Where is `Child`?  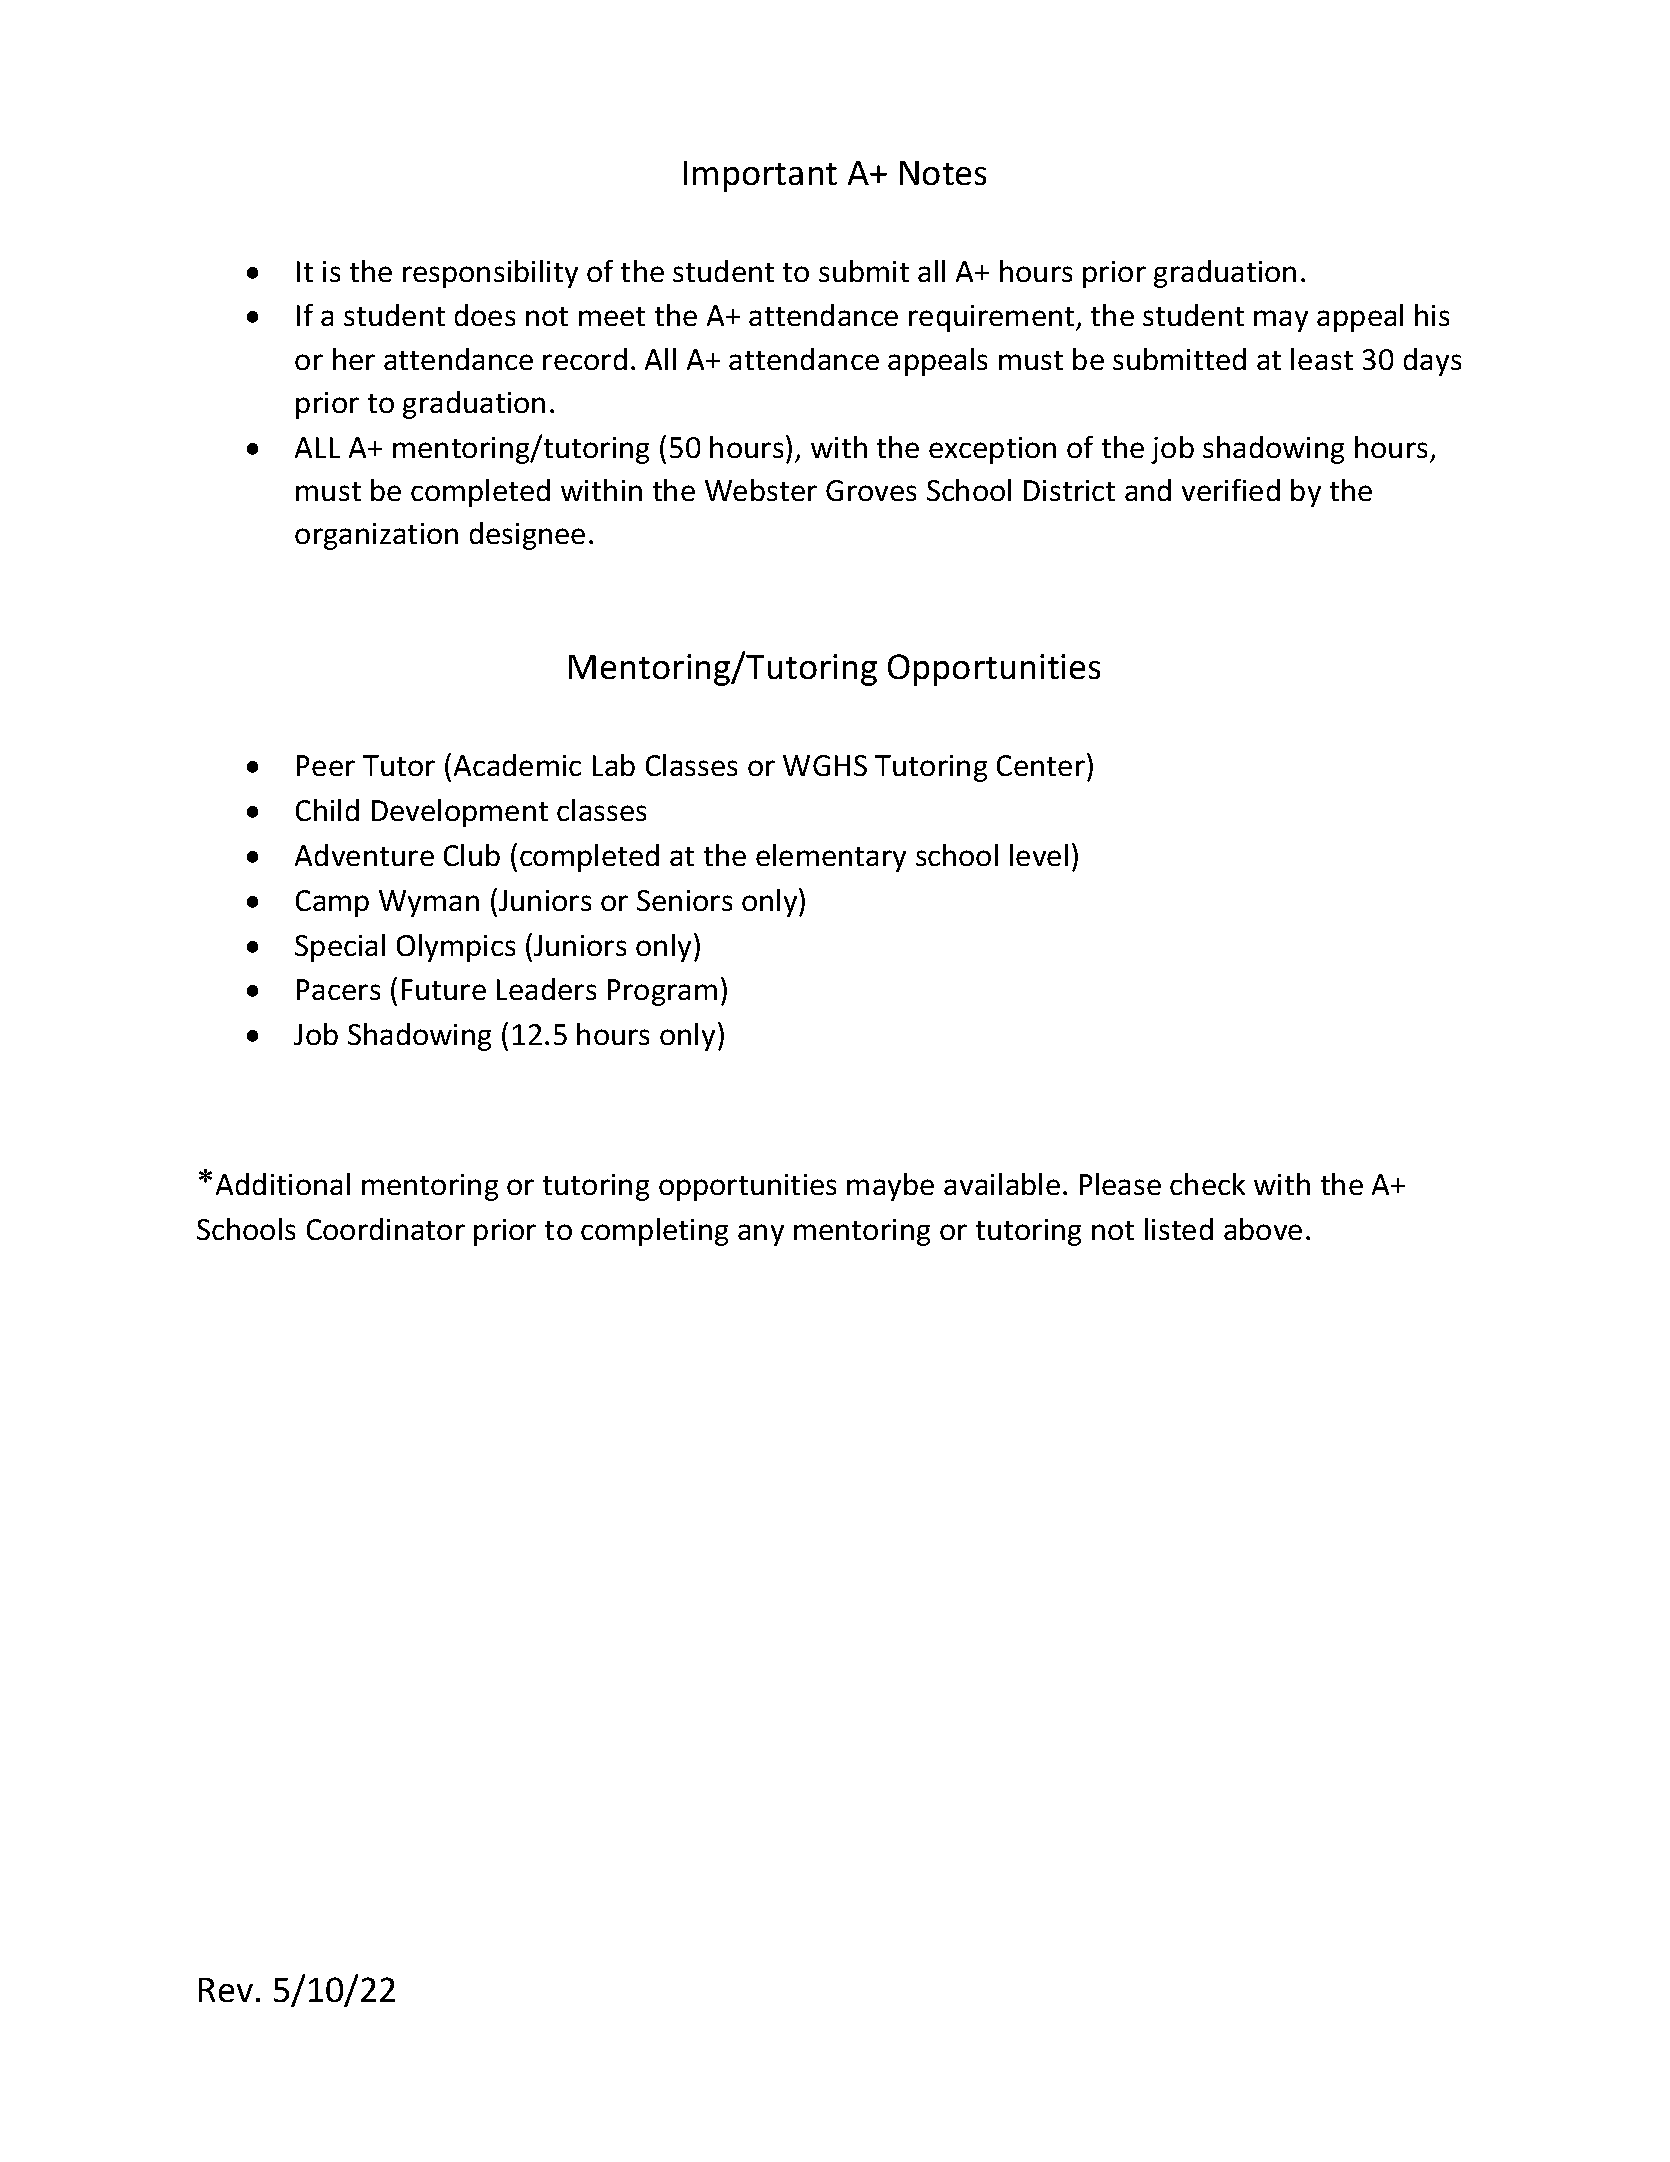
Child is located at coordinates (327, 810).
